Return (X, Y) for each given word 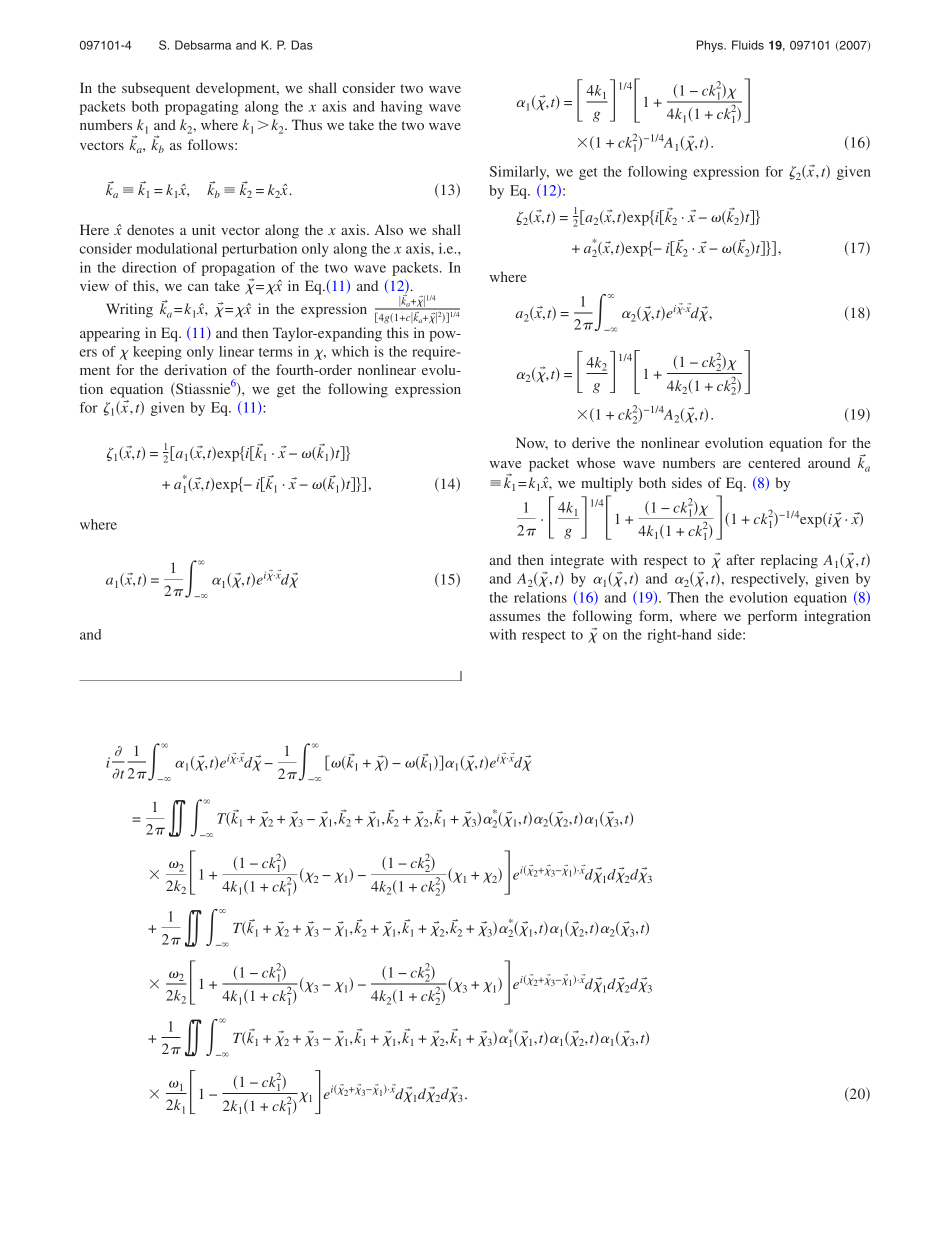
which (350, 351)
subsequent (156, 89)
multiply (607, 484)
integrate (577, 561)
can (198, 287)
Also (388, 229)
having (402, 108)
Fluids (748, 45)
